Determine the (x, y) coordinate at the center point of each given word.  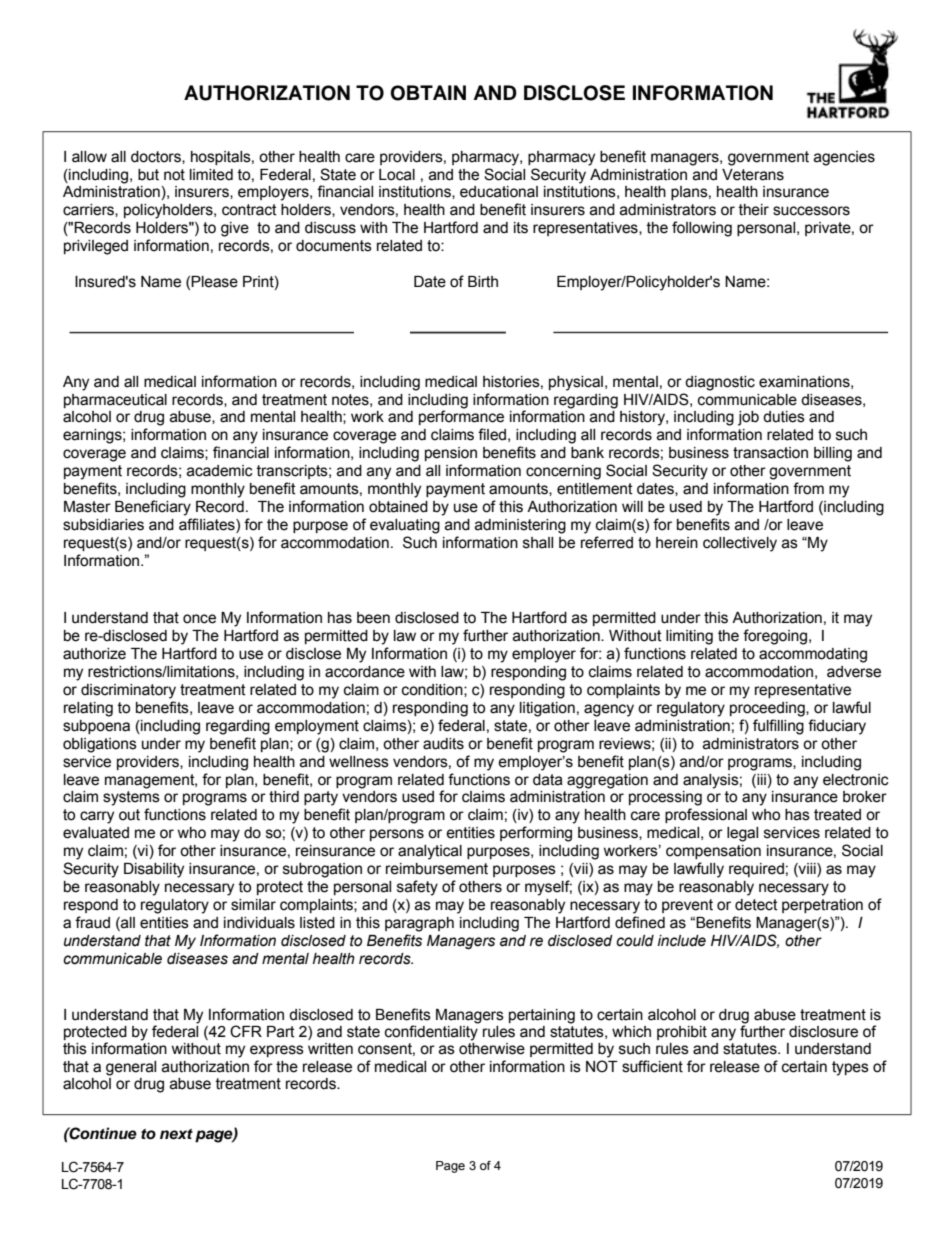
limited (211, 175)
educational (499, 192)
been (373, 618)
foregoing (776, 637)
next (176, 1134)
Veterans (753, 175)
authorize (94, 654)
